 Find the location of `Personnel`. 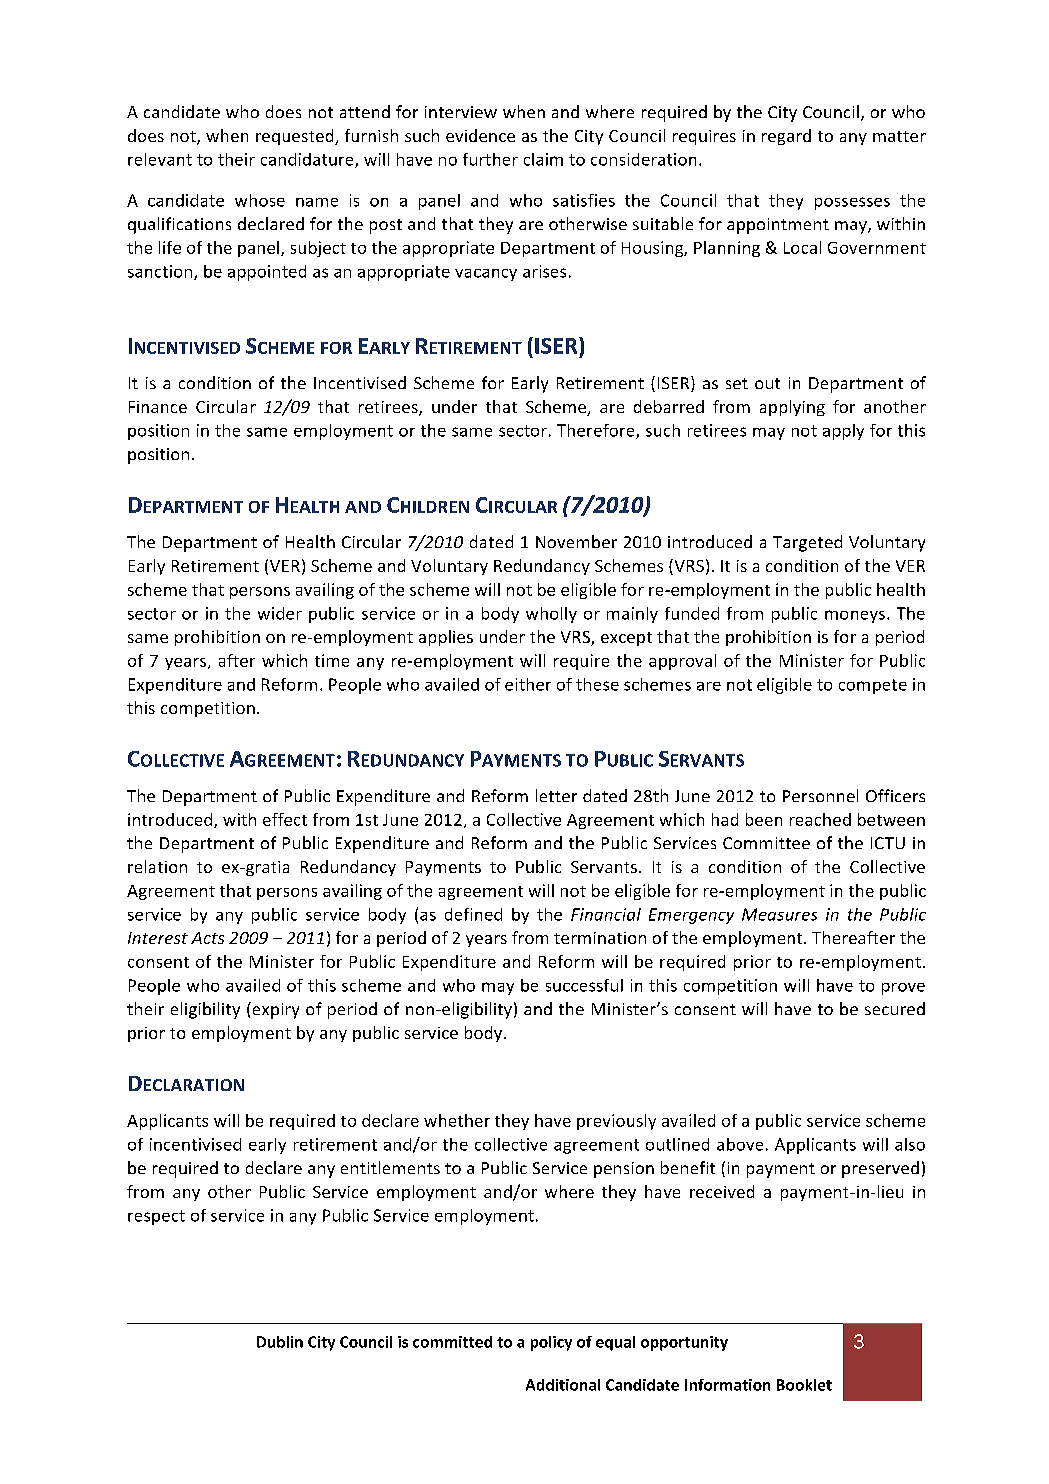

Personnel is located at coordinates (820, 795).
